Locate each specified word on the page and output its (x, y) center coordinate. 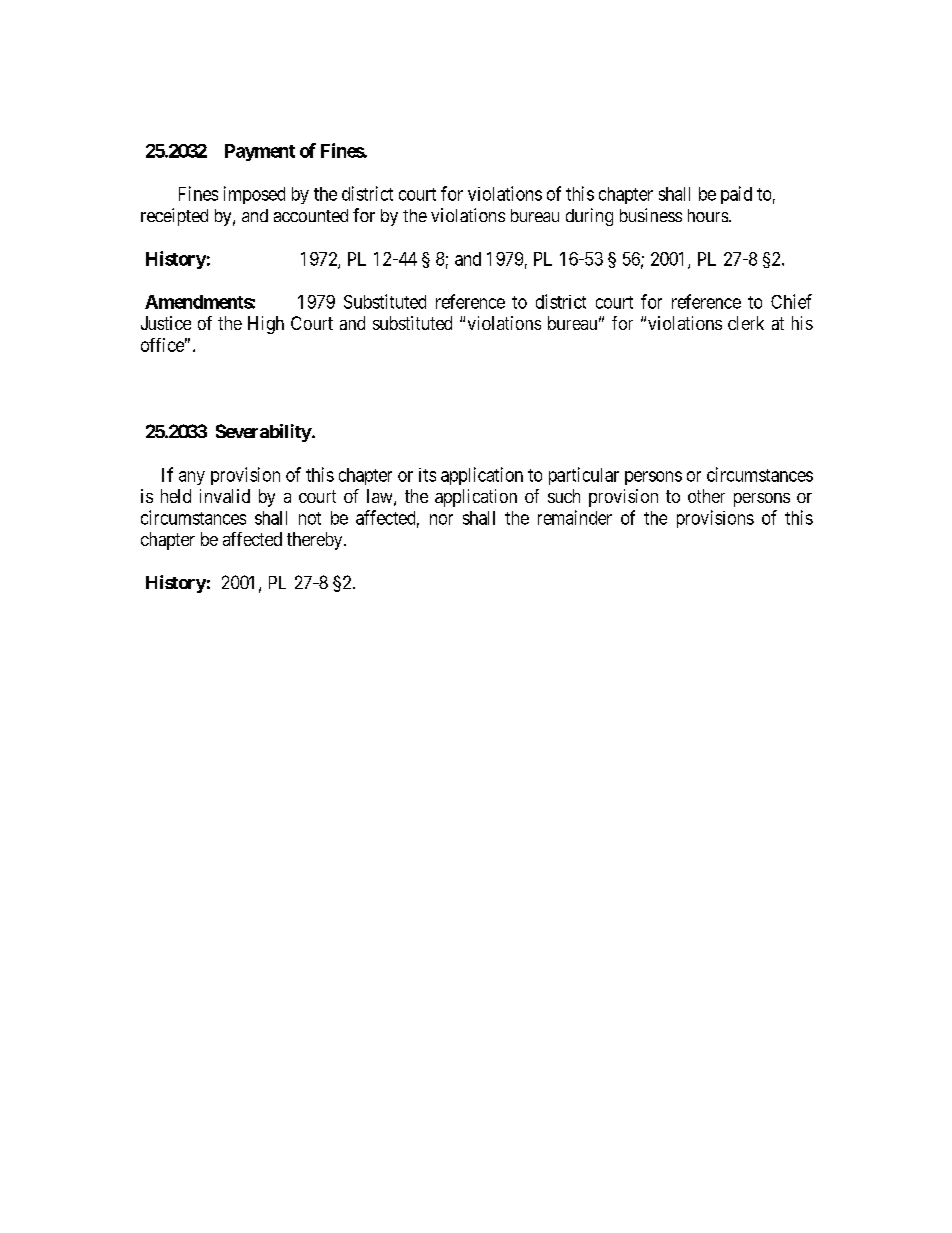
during (589, 217)
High (266, 325)
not (310, 518)
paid (736, 195)
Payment (260, 152)
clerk (746, 323)
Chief (791, 301)
